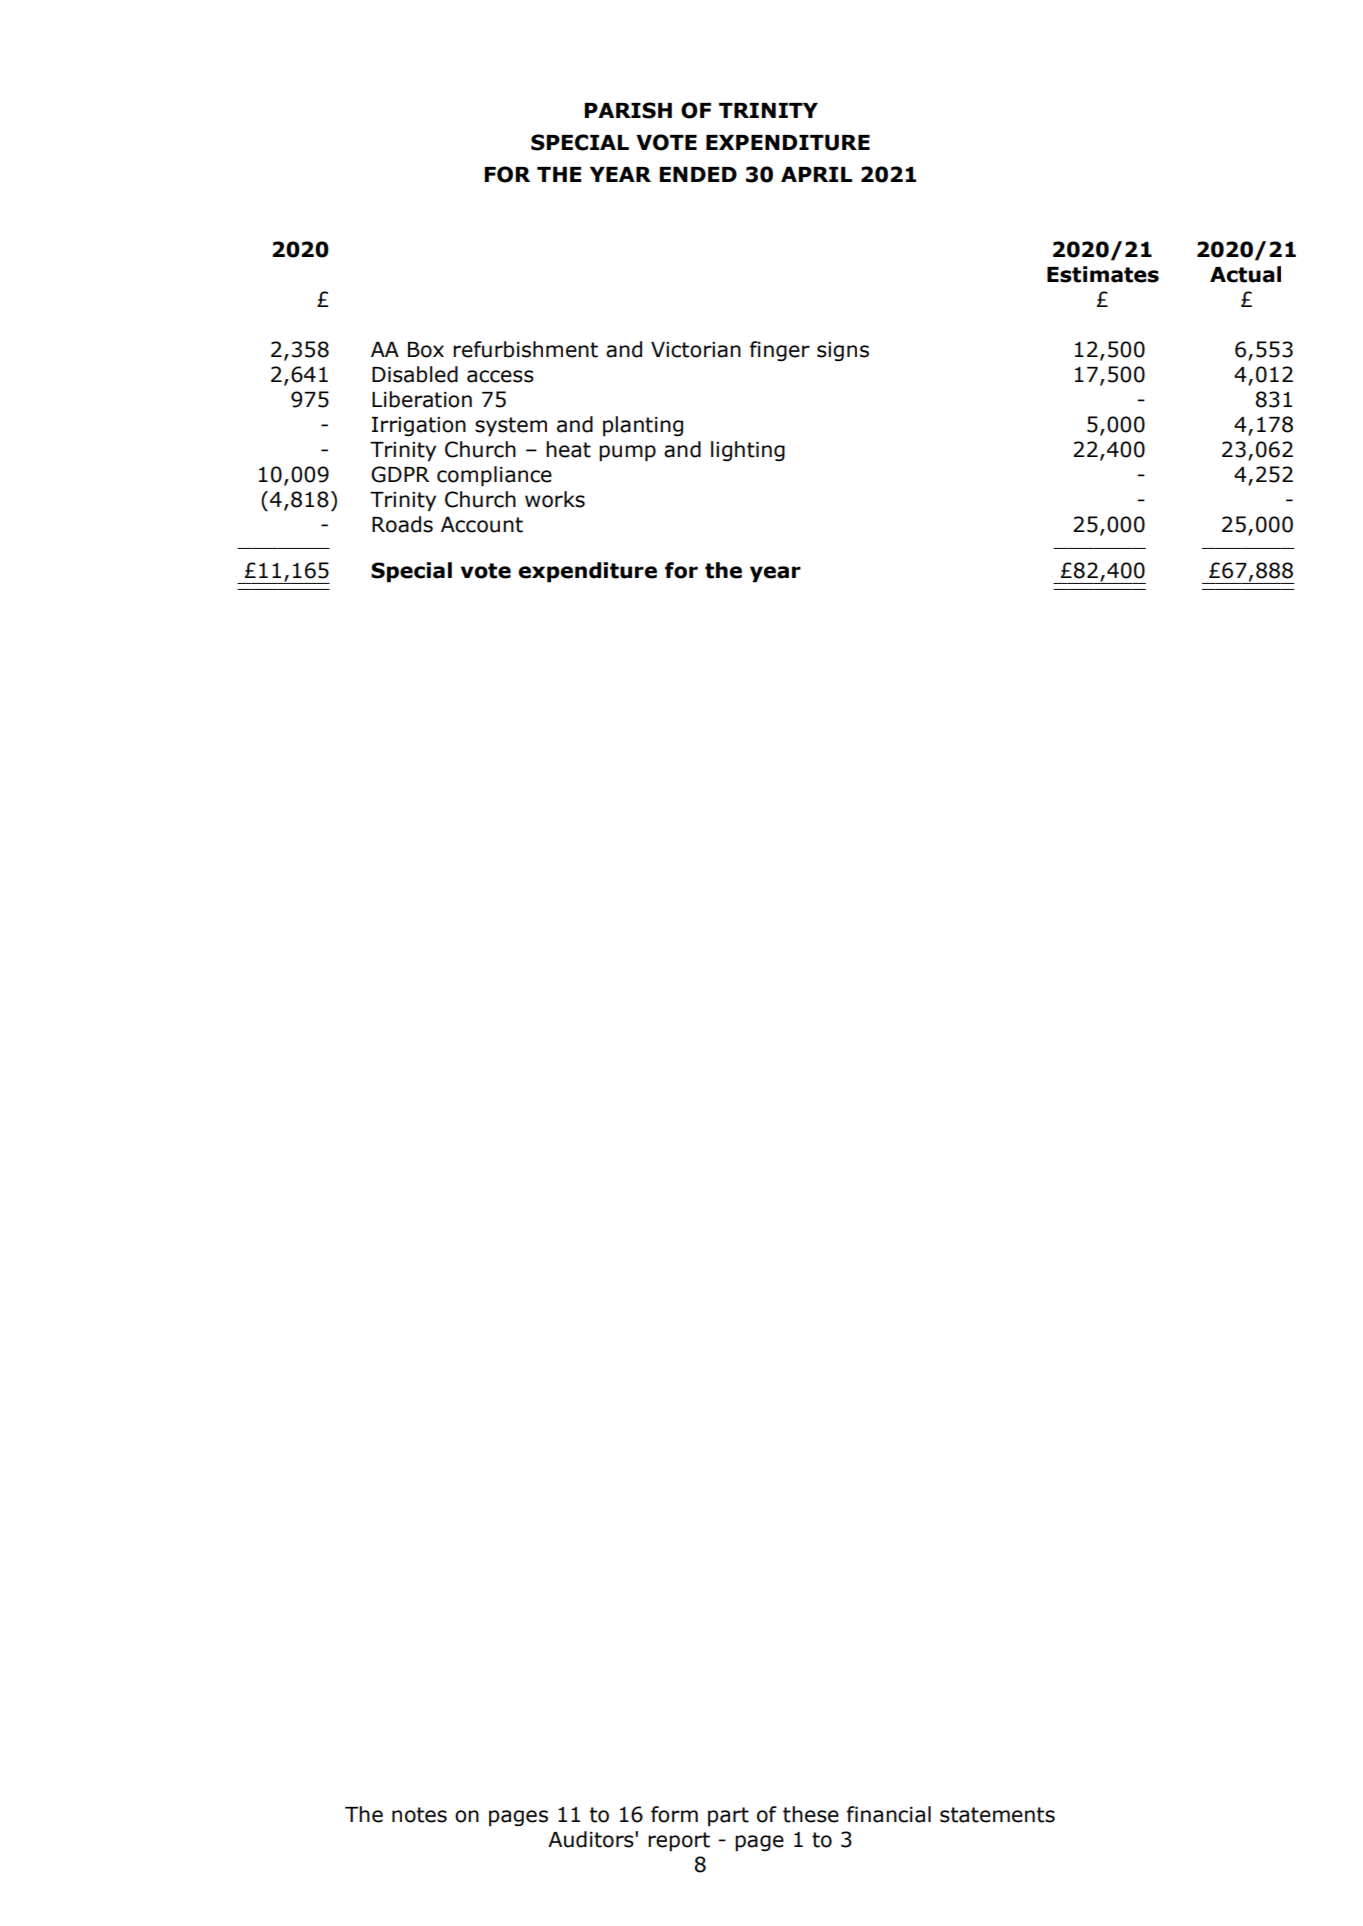 Image resolution: width=1363 pixels, height=1926 pixels. What do you see at coordinates (997, 1815) in the image?
I see `statements` at bounding box center [997, 1815].
